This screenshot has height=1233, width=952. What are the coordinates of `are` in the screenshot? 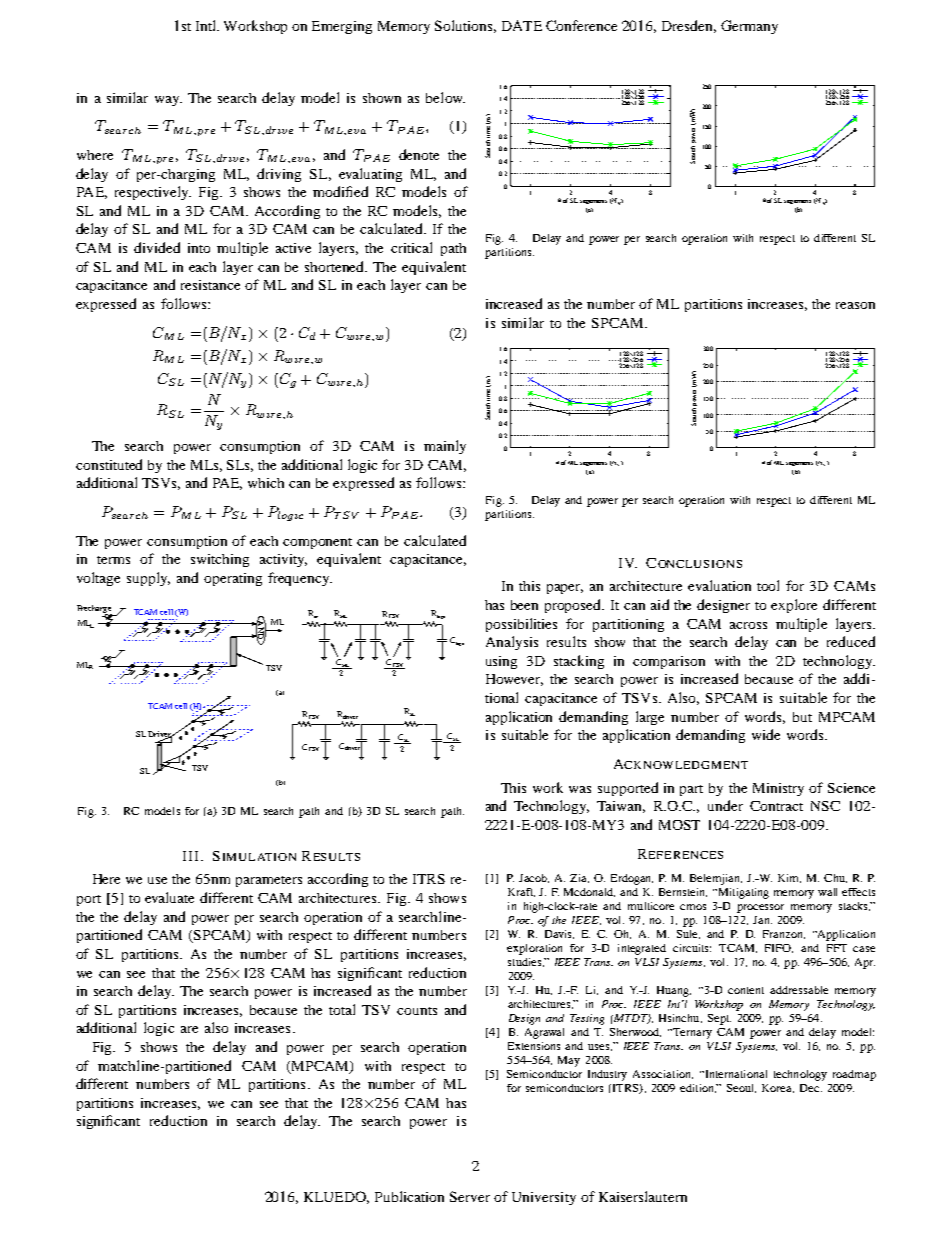 It's located at (189, 1029).
